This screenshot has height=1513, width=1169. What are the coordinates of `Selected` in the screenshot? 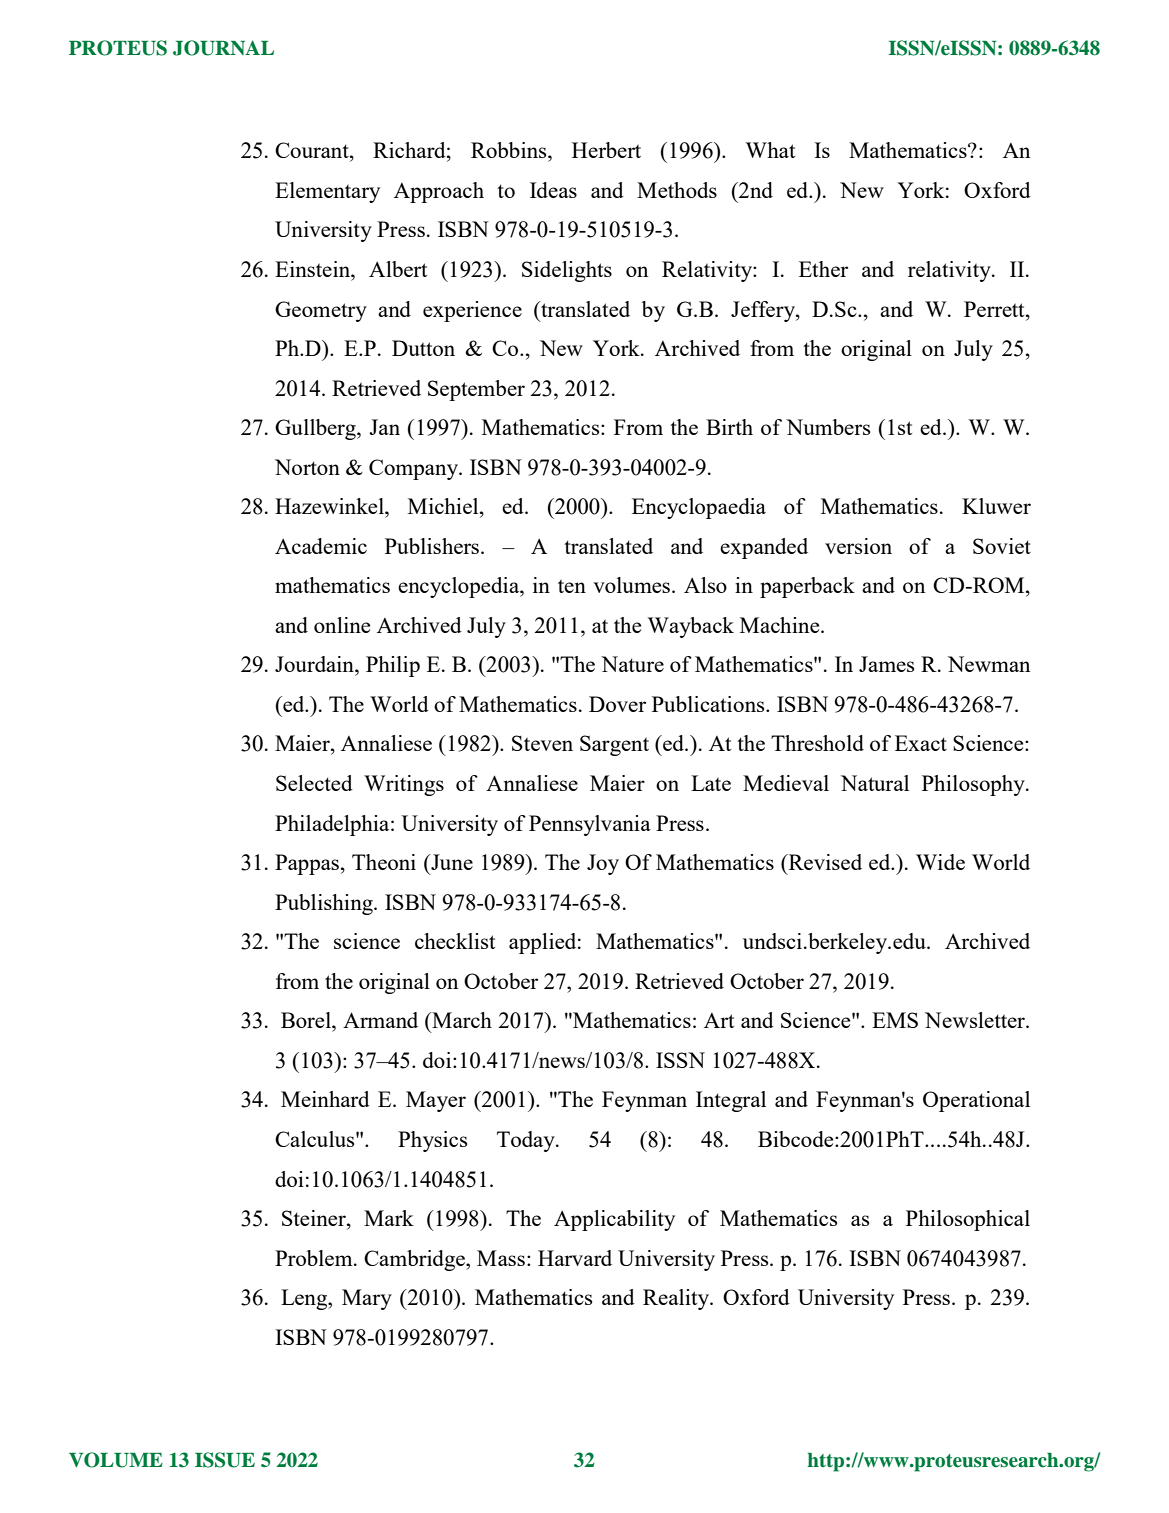 It's located at (314, 783).
